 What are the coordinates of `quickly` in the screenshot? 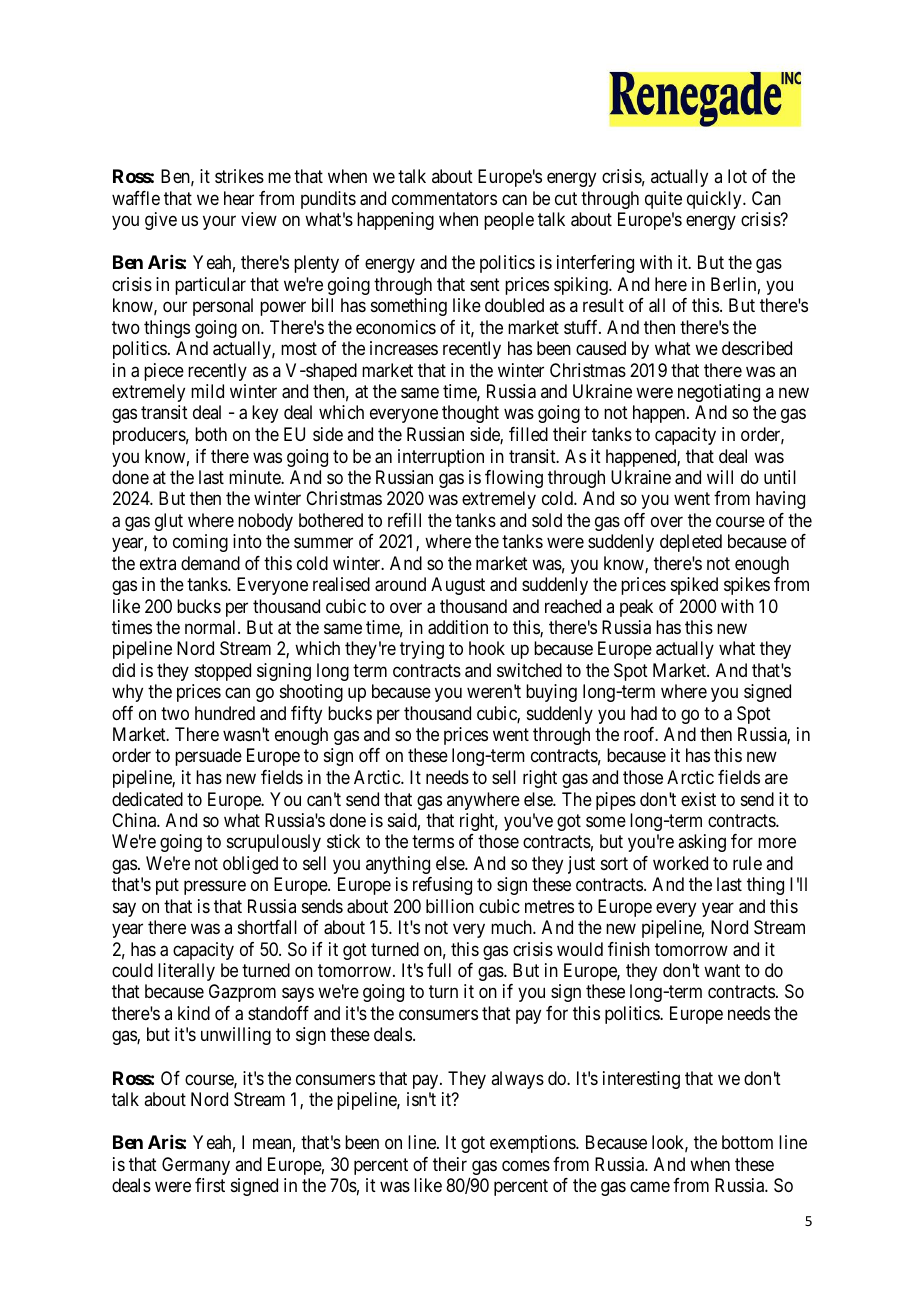 It's located at (715, 200).
